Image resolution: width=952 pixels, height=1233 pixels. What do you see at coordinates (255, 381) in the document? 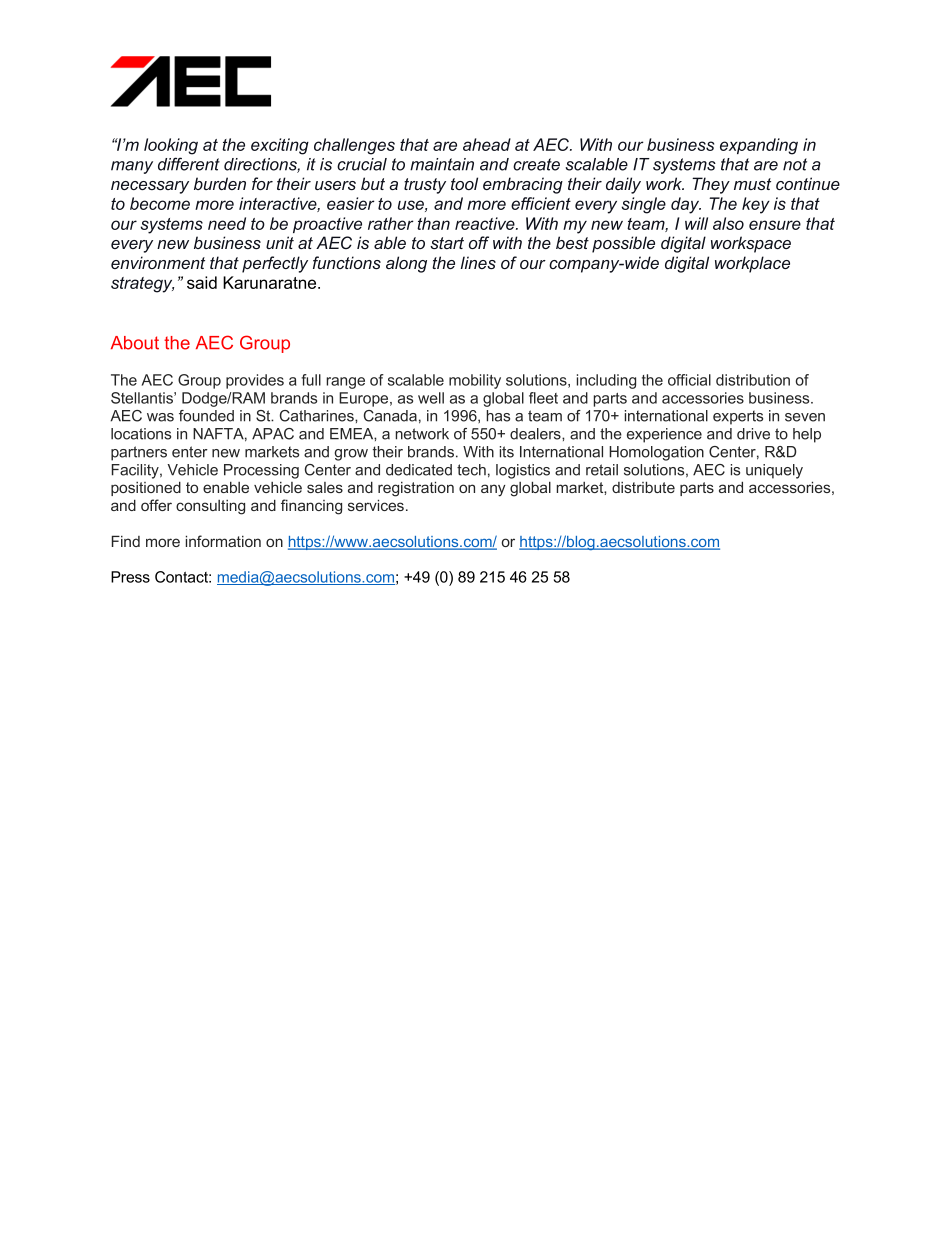
I see `provides` at bounding box center [255, 381].
